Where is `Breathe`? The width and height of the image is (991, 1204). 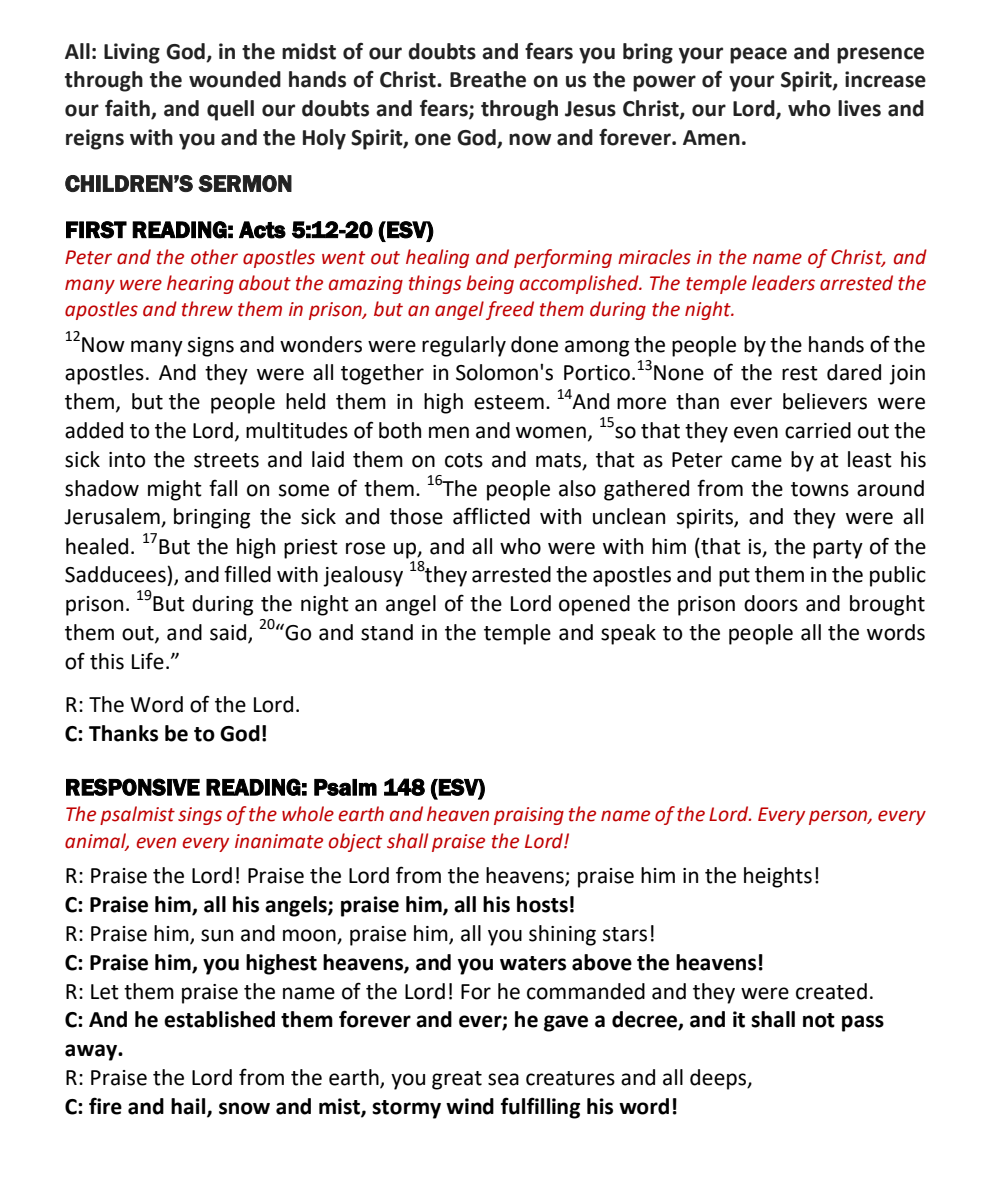 Breathe is located at coordinates (488, 79).
